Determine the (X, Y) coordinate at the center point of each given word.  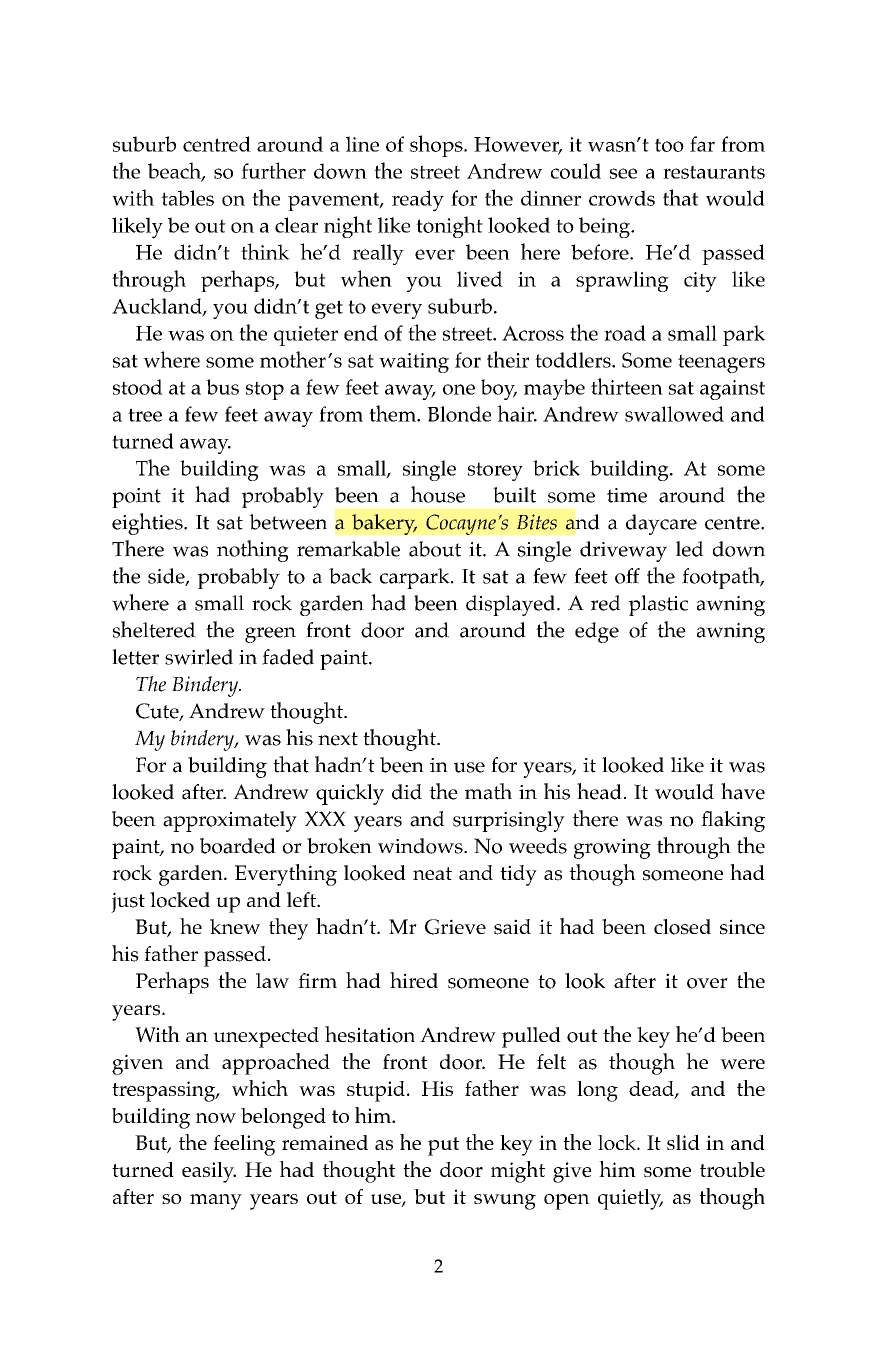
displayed (512, 605)
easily (209, 1172)
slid (683, 1142)
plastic (658, 605)
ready (418, 201)
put (443, 1146)
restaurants (714, 172)
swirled (199, 657)
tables (187, 198)
